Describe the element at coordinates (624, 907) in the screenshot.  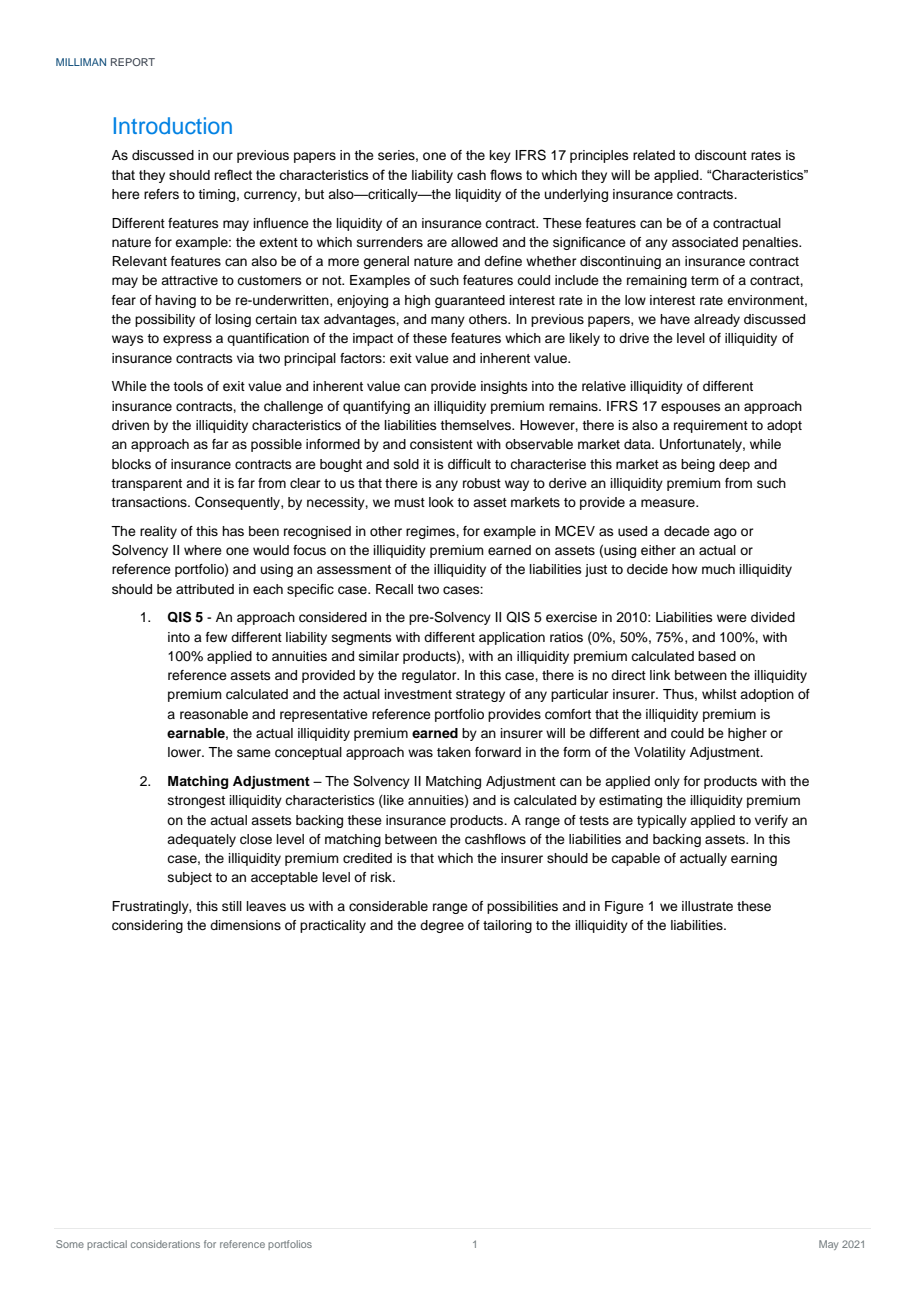
I see `Figure` at that location.
